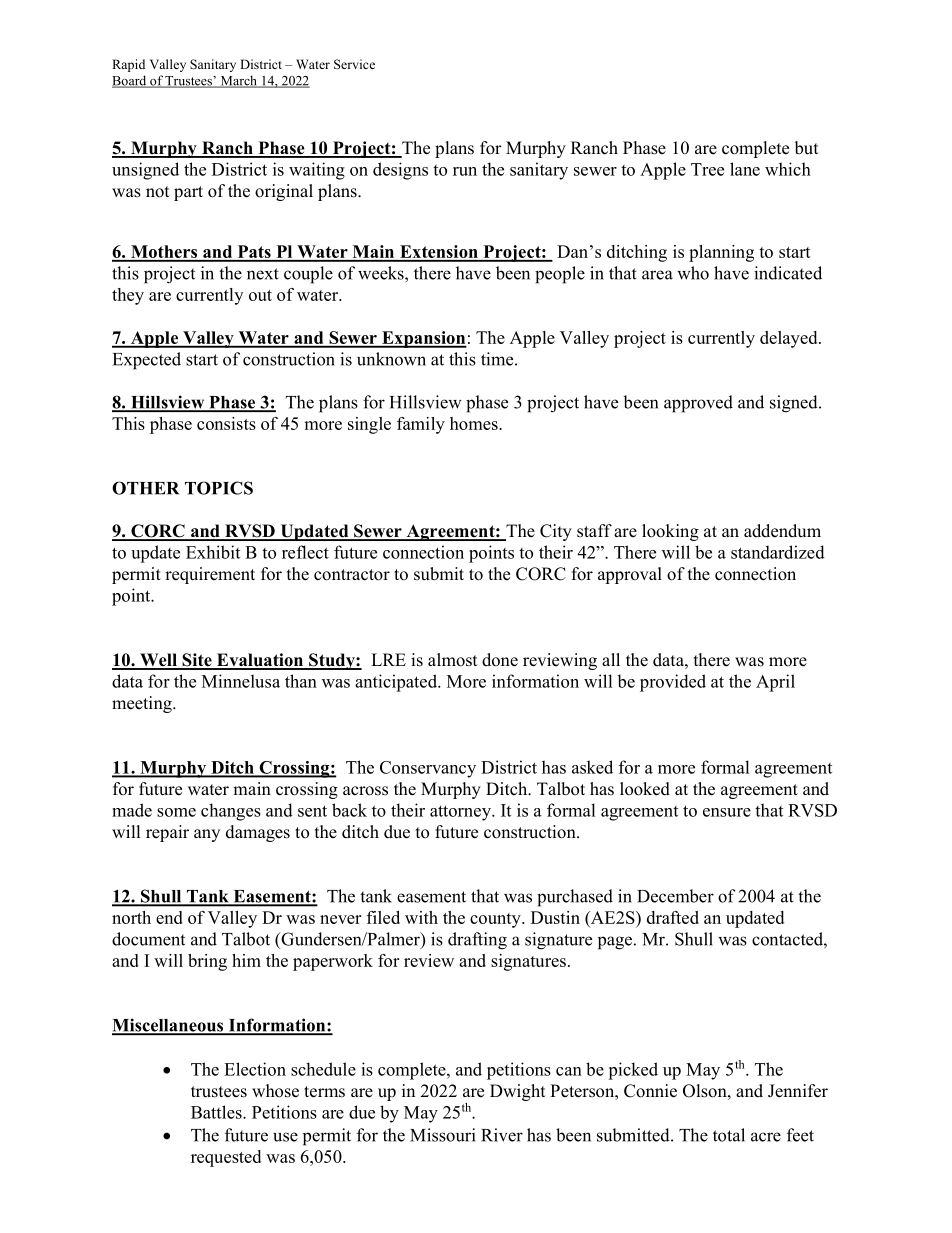 This screenshot has height=1233, width=952. What do you see at coordinates (210, 575) in the screenshot?
I see `requirement` at bounding box center [210, 575].
